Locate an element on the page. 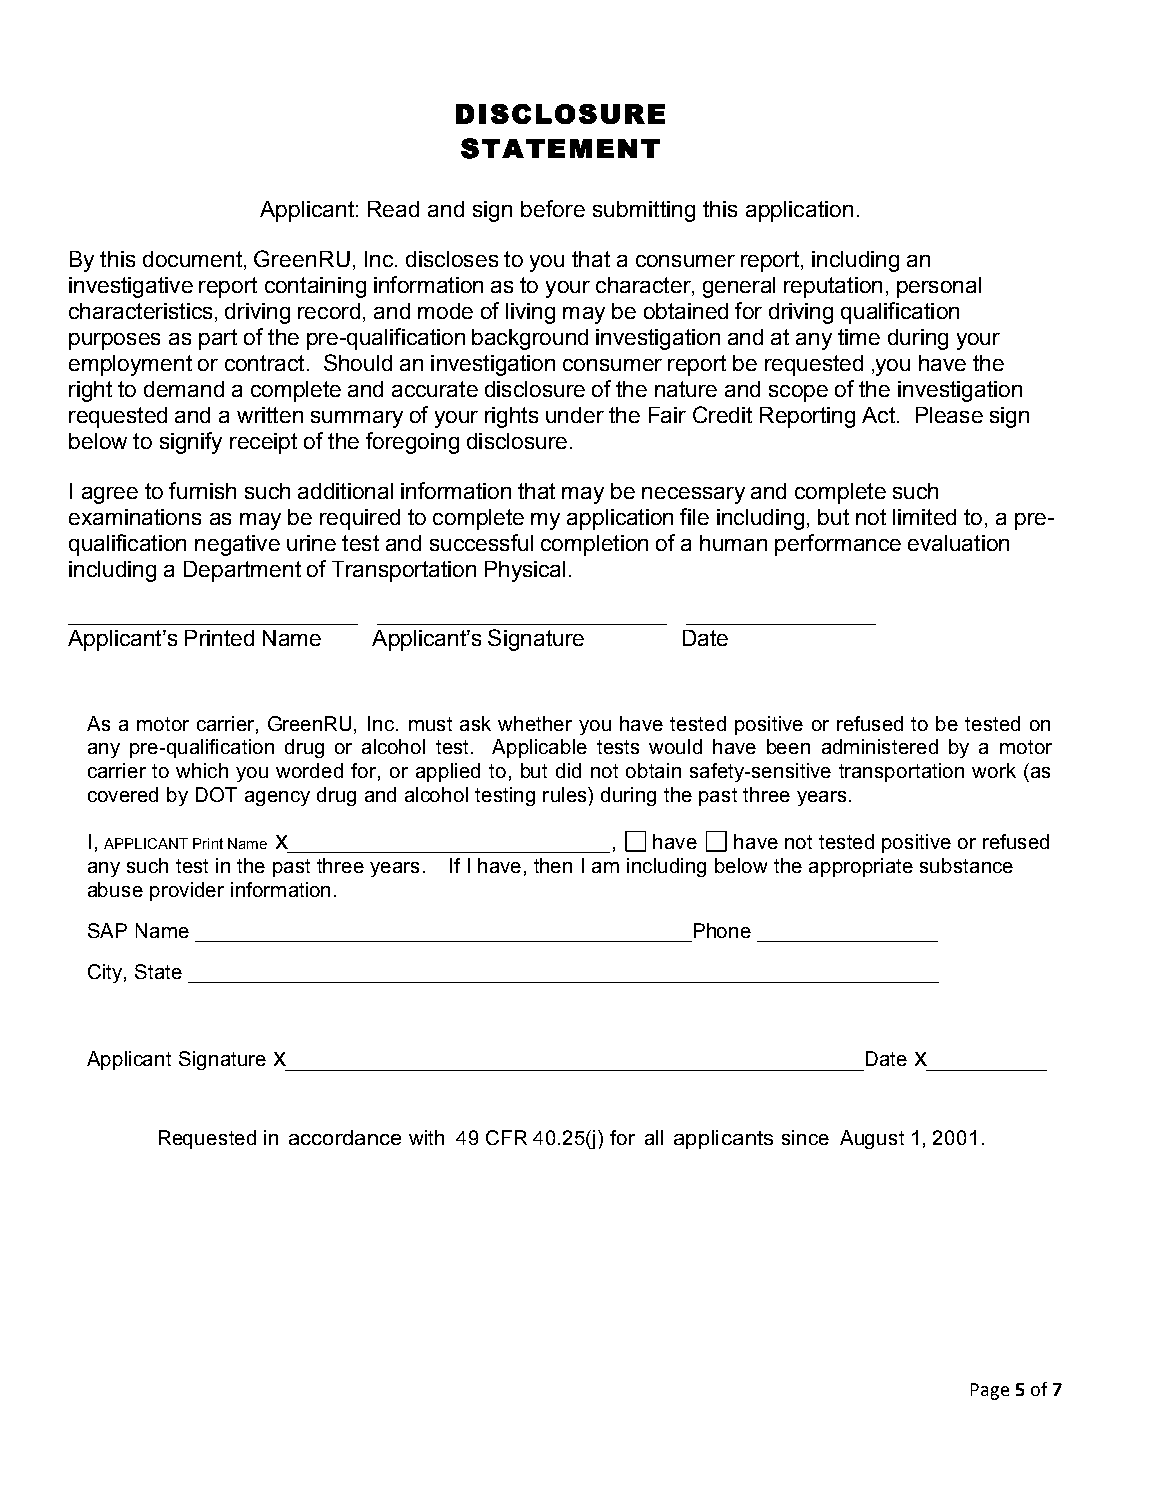 The image size is (1157, 1497). before is located at coordinates (553, 208).
